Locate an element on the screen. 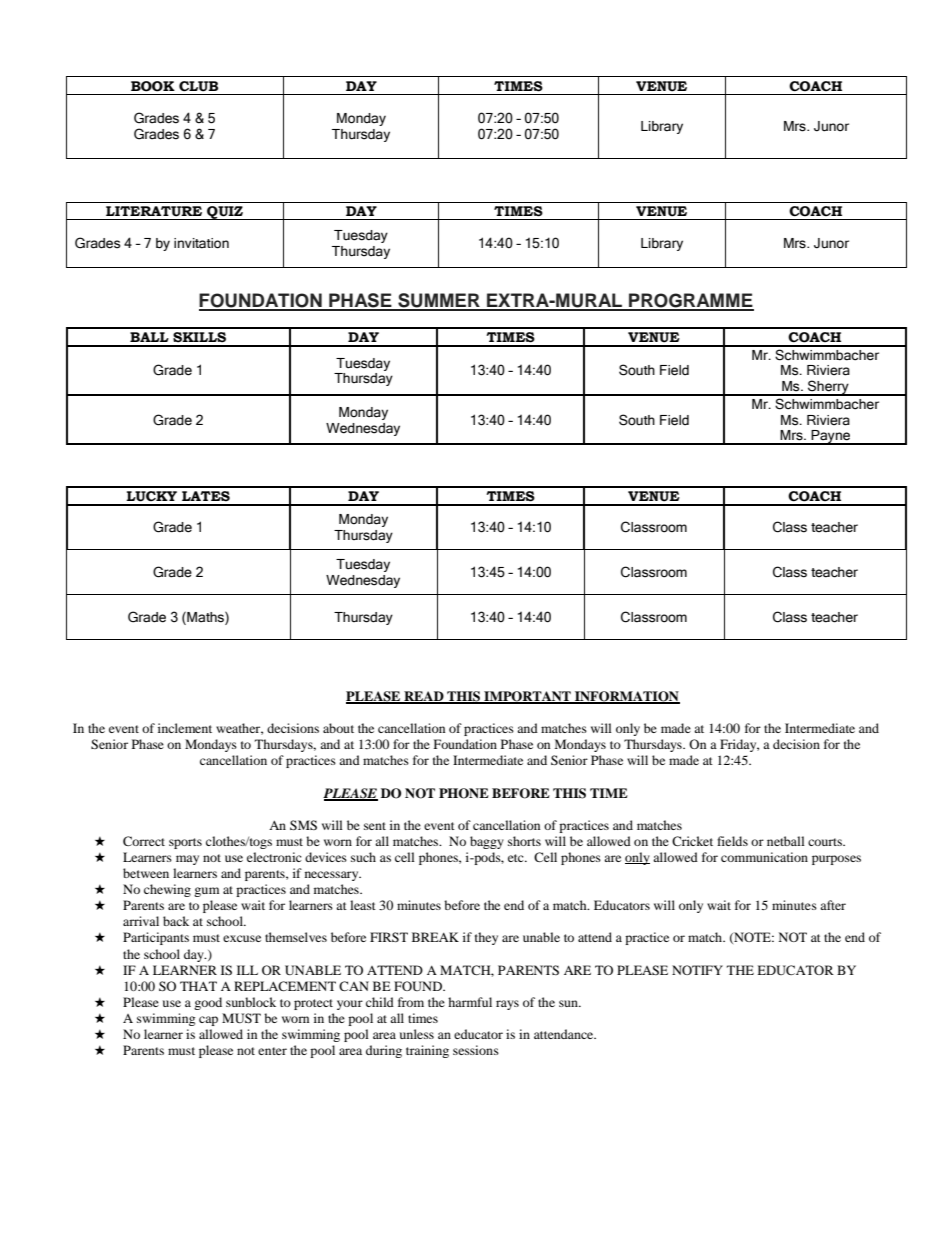  SUMMER is located at coordinates (439, 301).
